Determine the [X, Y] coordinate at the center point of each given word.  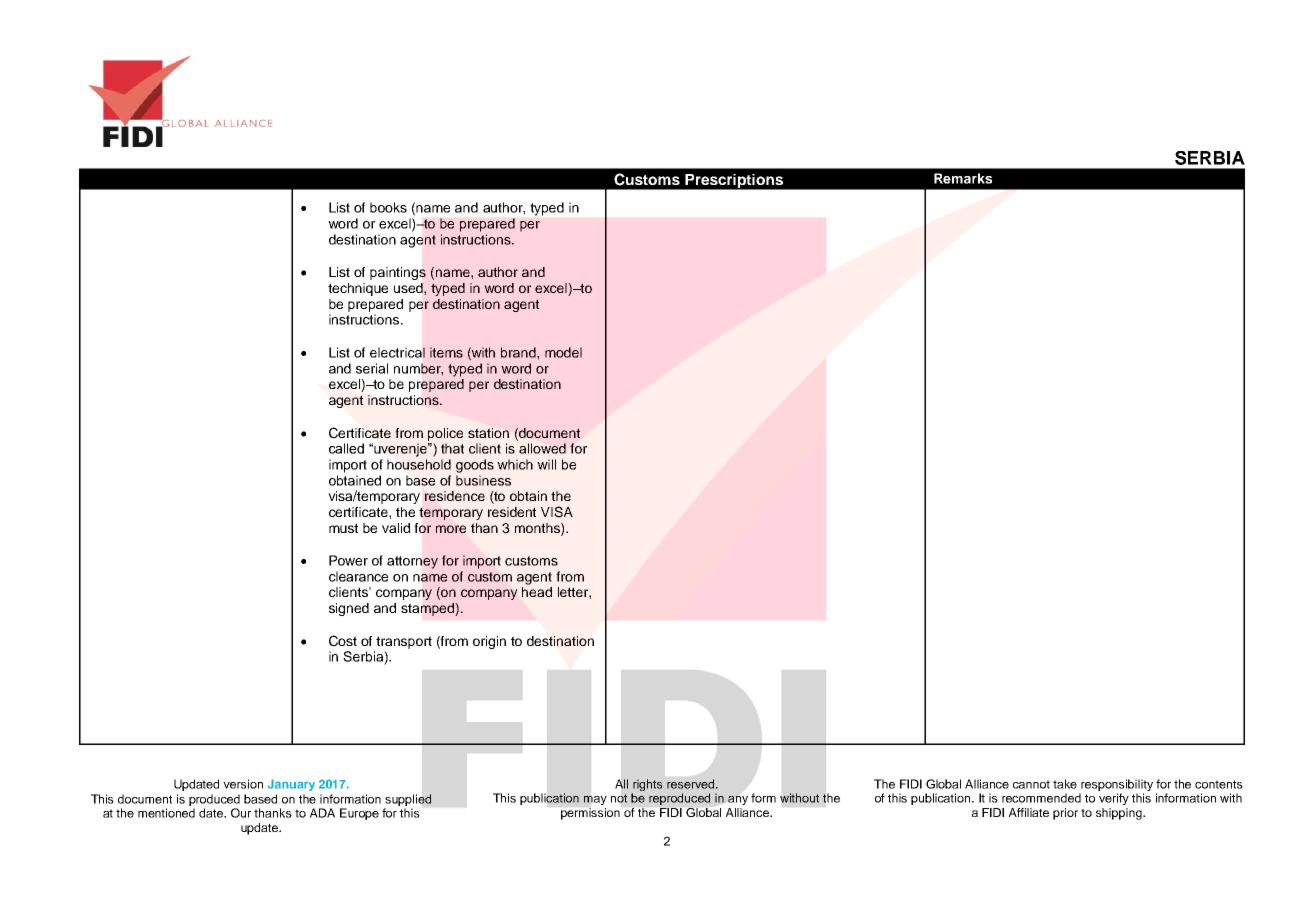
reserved [692, 784]
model [563, 352]
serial [372, 368]
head [537, 592]
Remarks [963, 178]
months [538, 529]
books [388, 207]
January [291, 785]
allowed [542, 448]
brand [519, 352]
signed [349, 609]
